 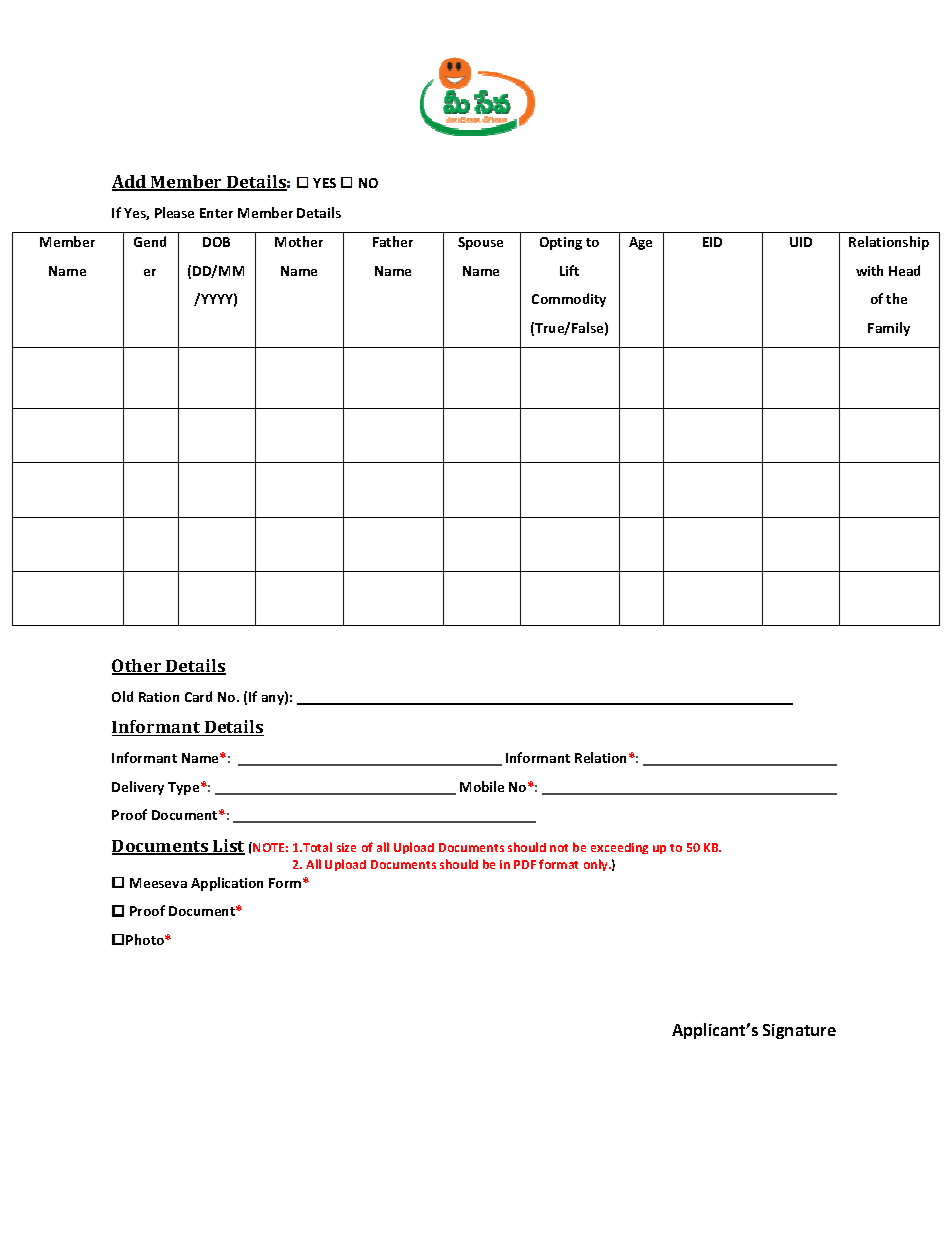 What do you see at coordinates (801, 242) in the screenshot?
I see `UID` at bounding box center [801, 242].
